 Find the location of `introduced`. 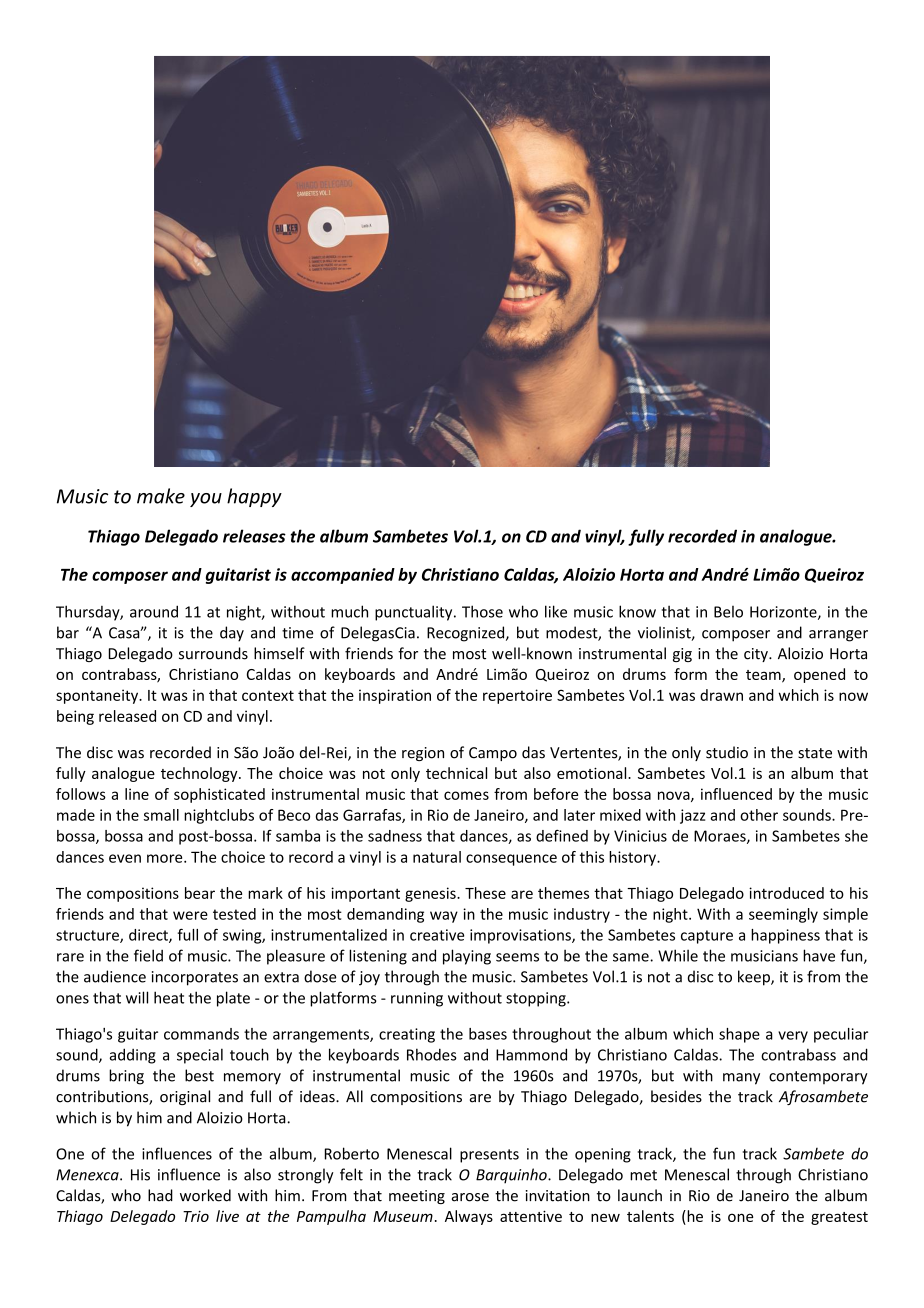

introduced is located at coordinates (786, 893).
